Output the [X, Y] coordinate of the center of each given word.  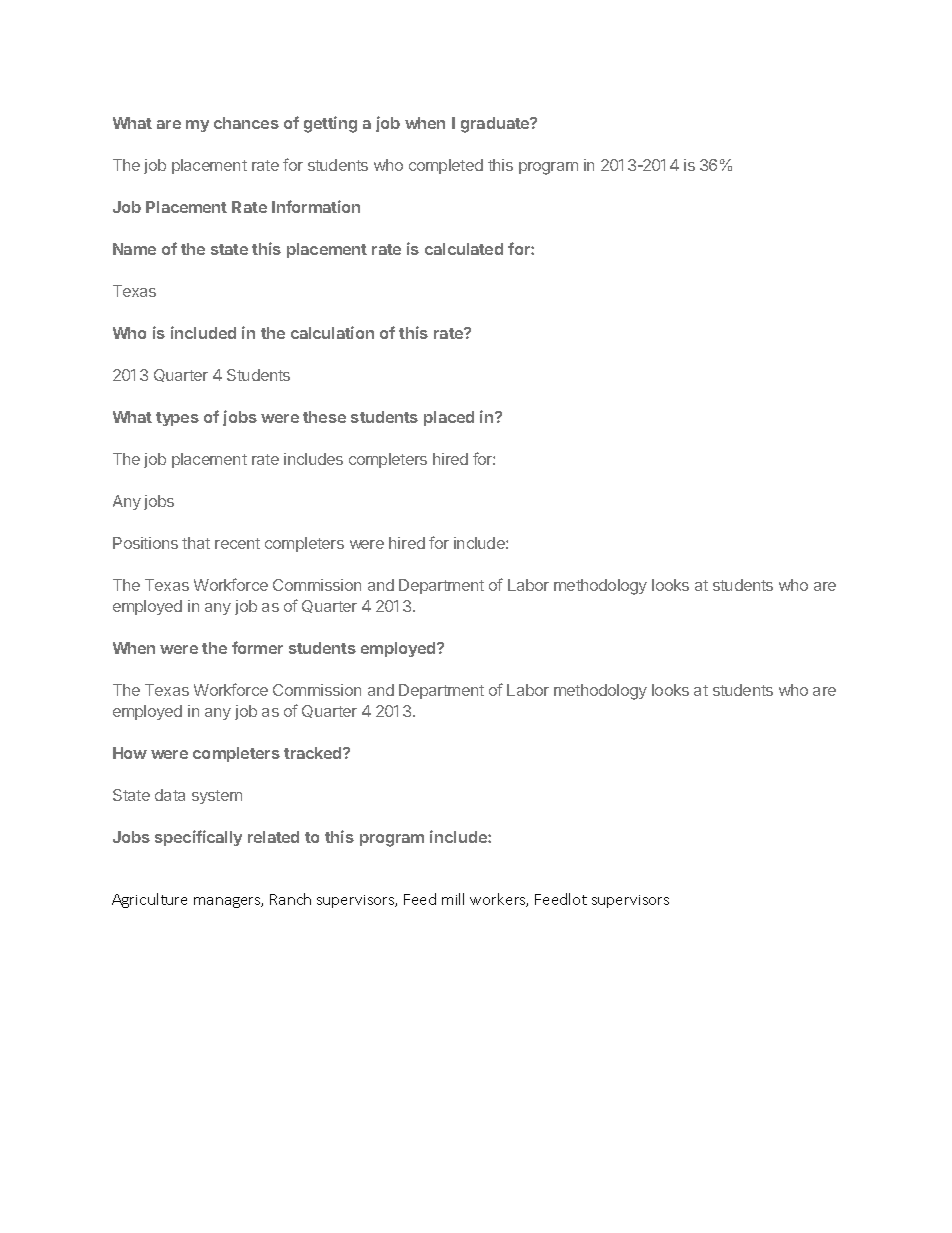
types [177, 419]
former [257, 647]
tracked [314, 753]
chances [246, 123]
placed [449, 418]
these [324, 417]
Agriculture [149, 900]
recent [237, 543]
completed [446, 166]
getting [330, 124]
